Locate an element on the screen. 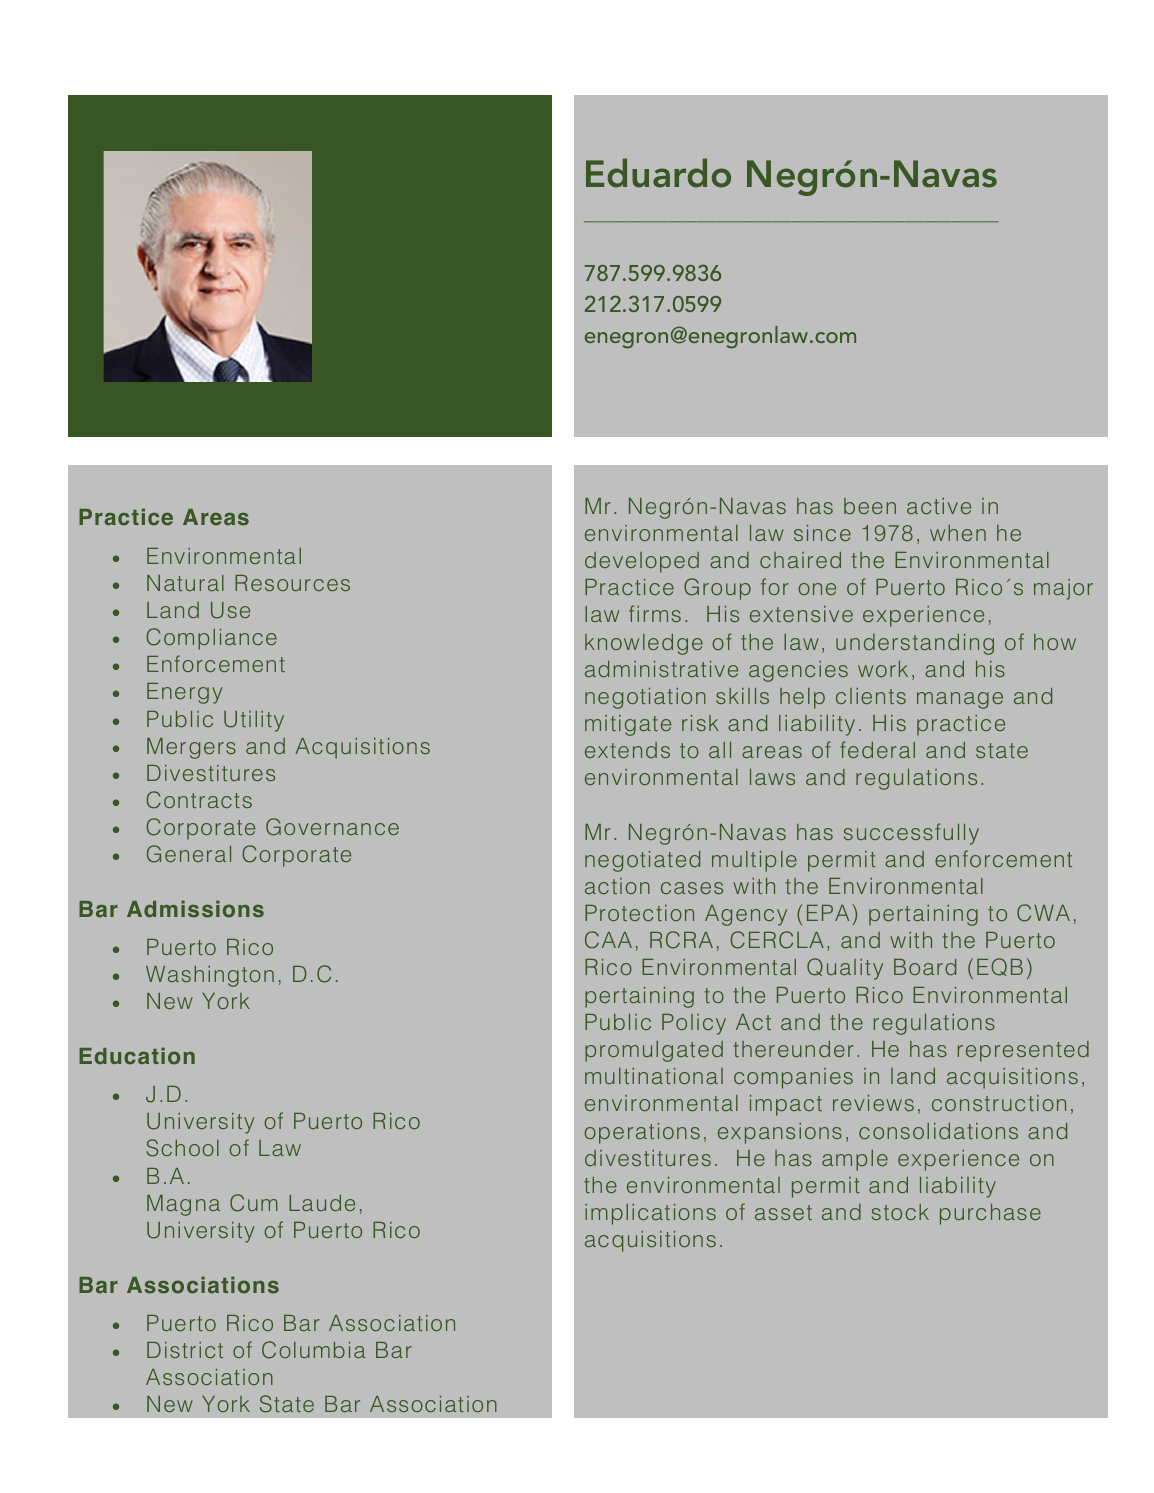  extends is located at coordinates (627, 750).
